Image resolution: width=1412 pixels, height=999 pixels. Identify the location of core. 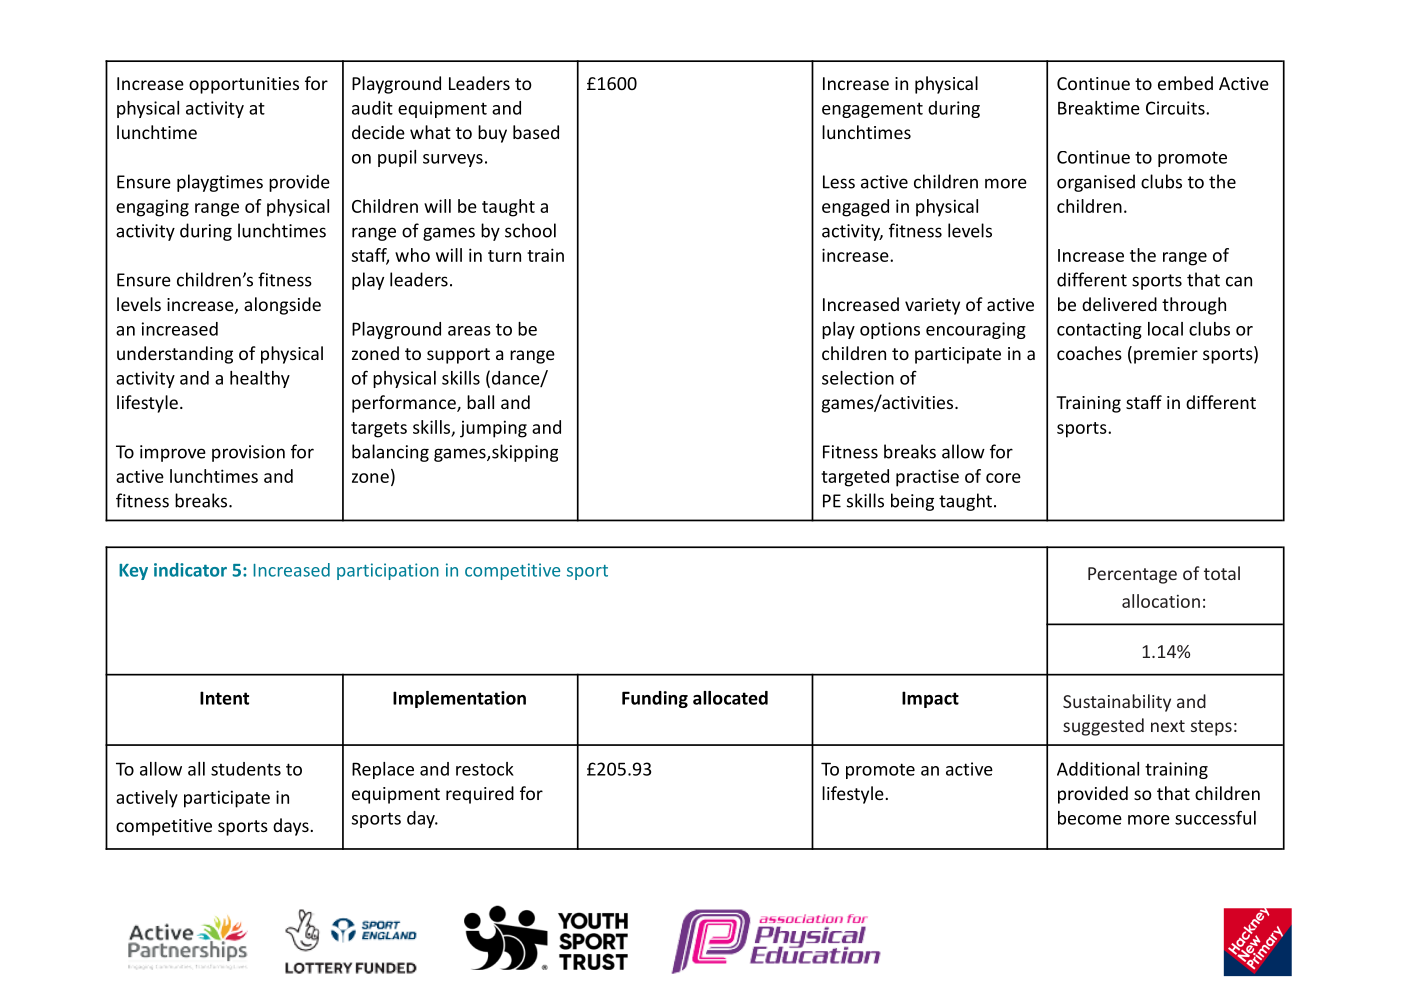
(1003, 478).
